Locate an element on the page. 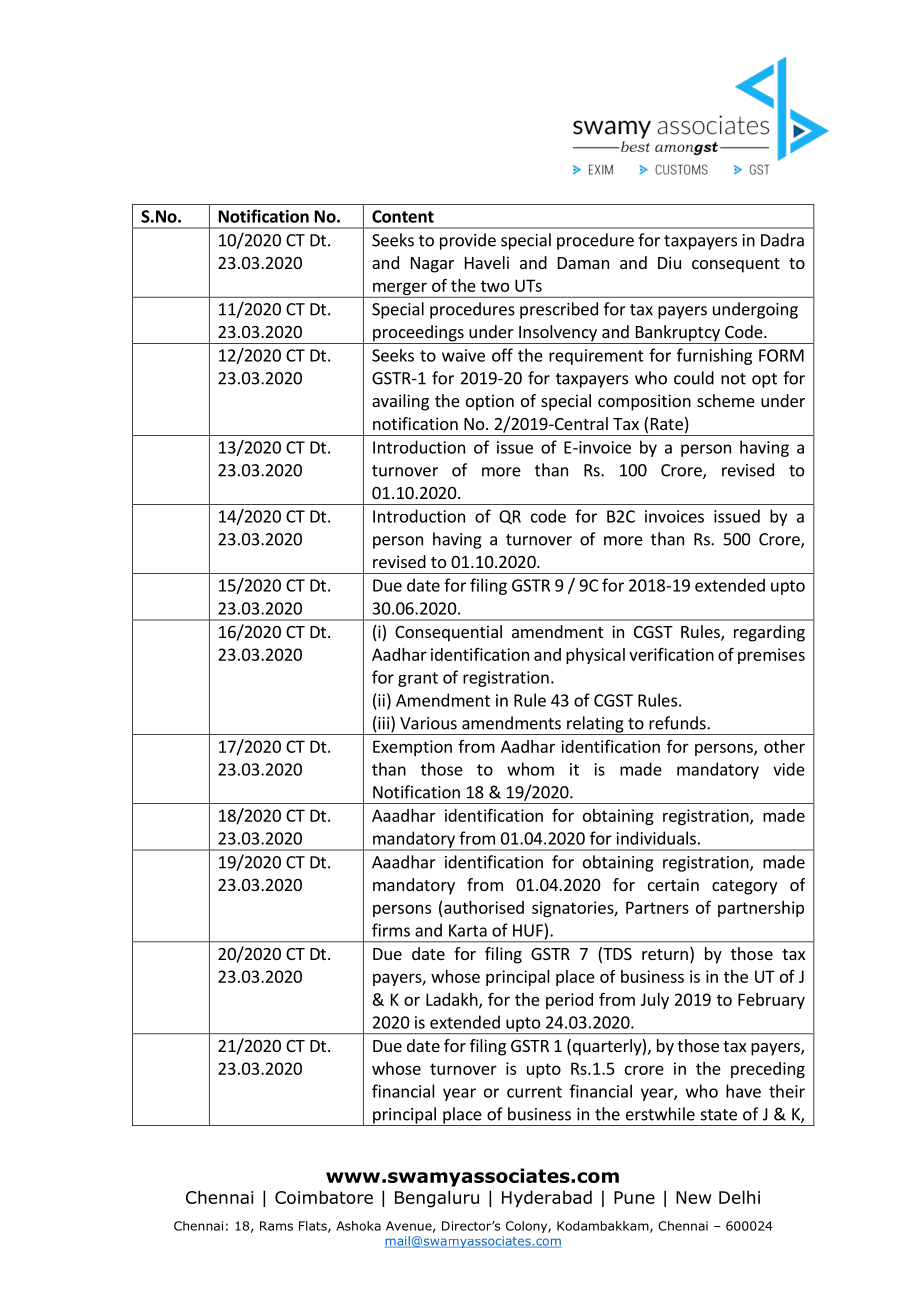 This page has width=924, height=1309. Content is located at coordinates (403, 216).
